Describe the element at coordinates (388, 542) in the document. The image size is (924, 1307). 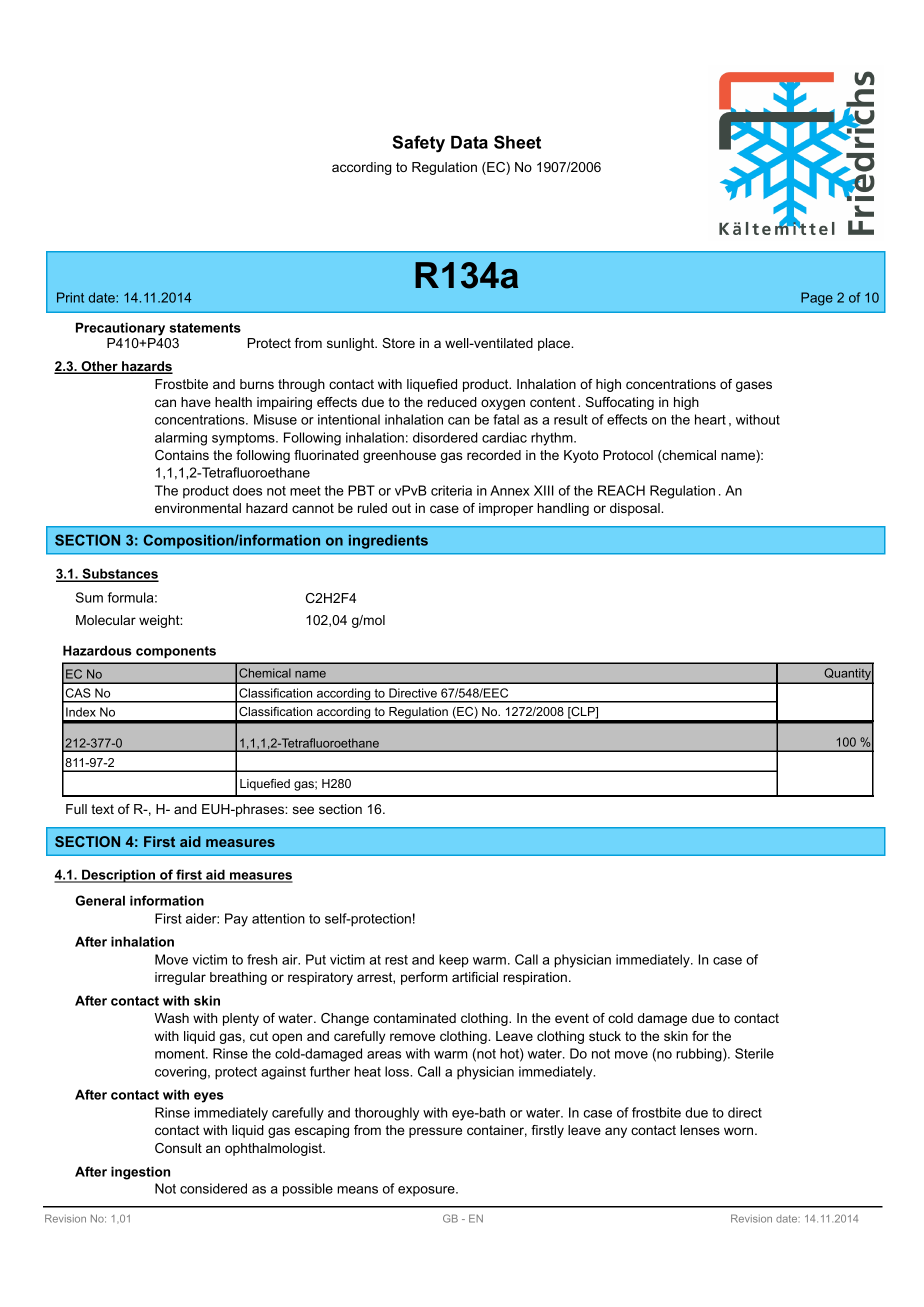
I see `ingredients` at that location.
